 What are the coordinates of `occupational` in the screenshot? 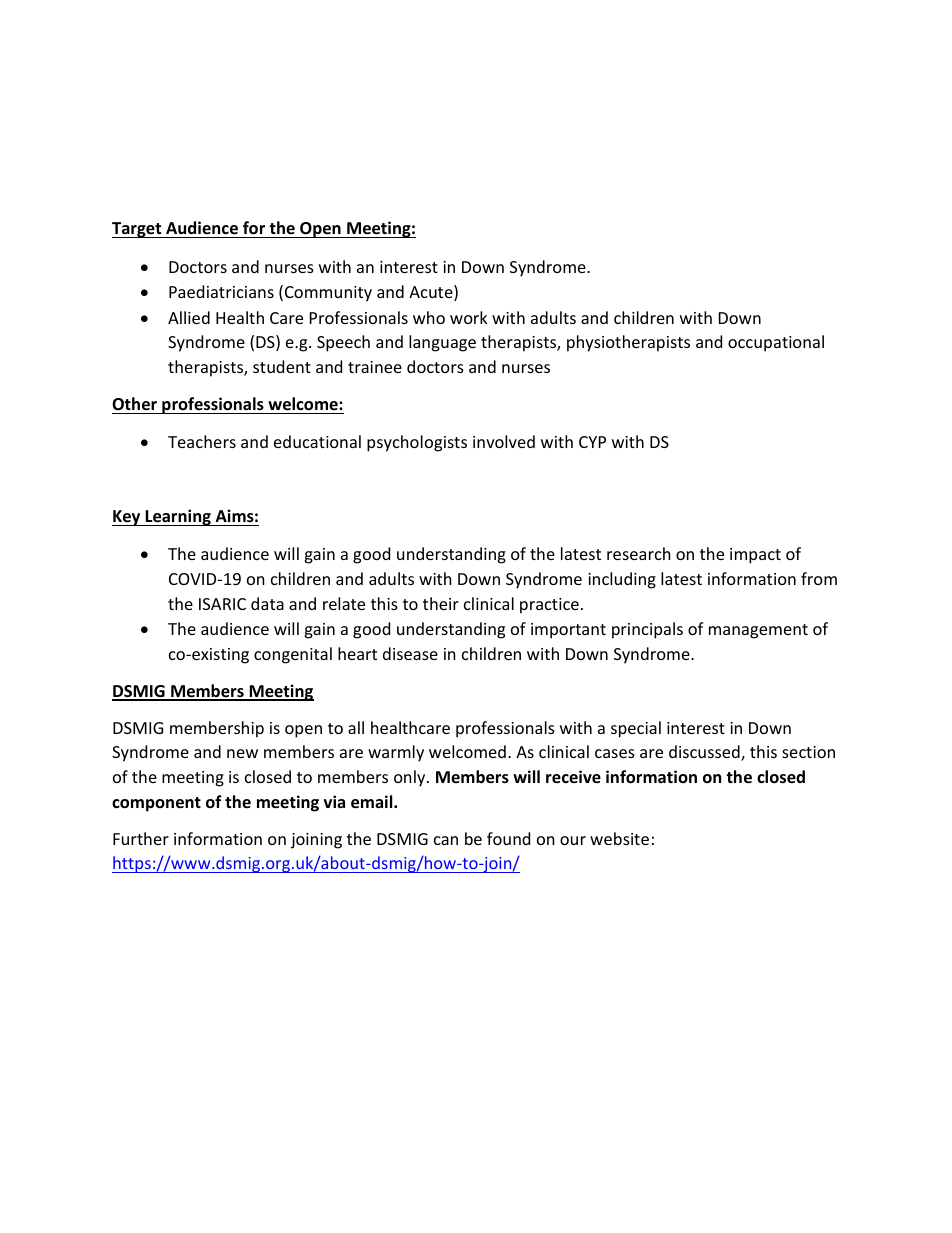 It's located at (776, 343).
